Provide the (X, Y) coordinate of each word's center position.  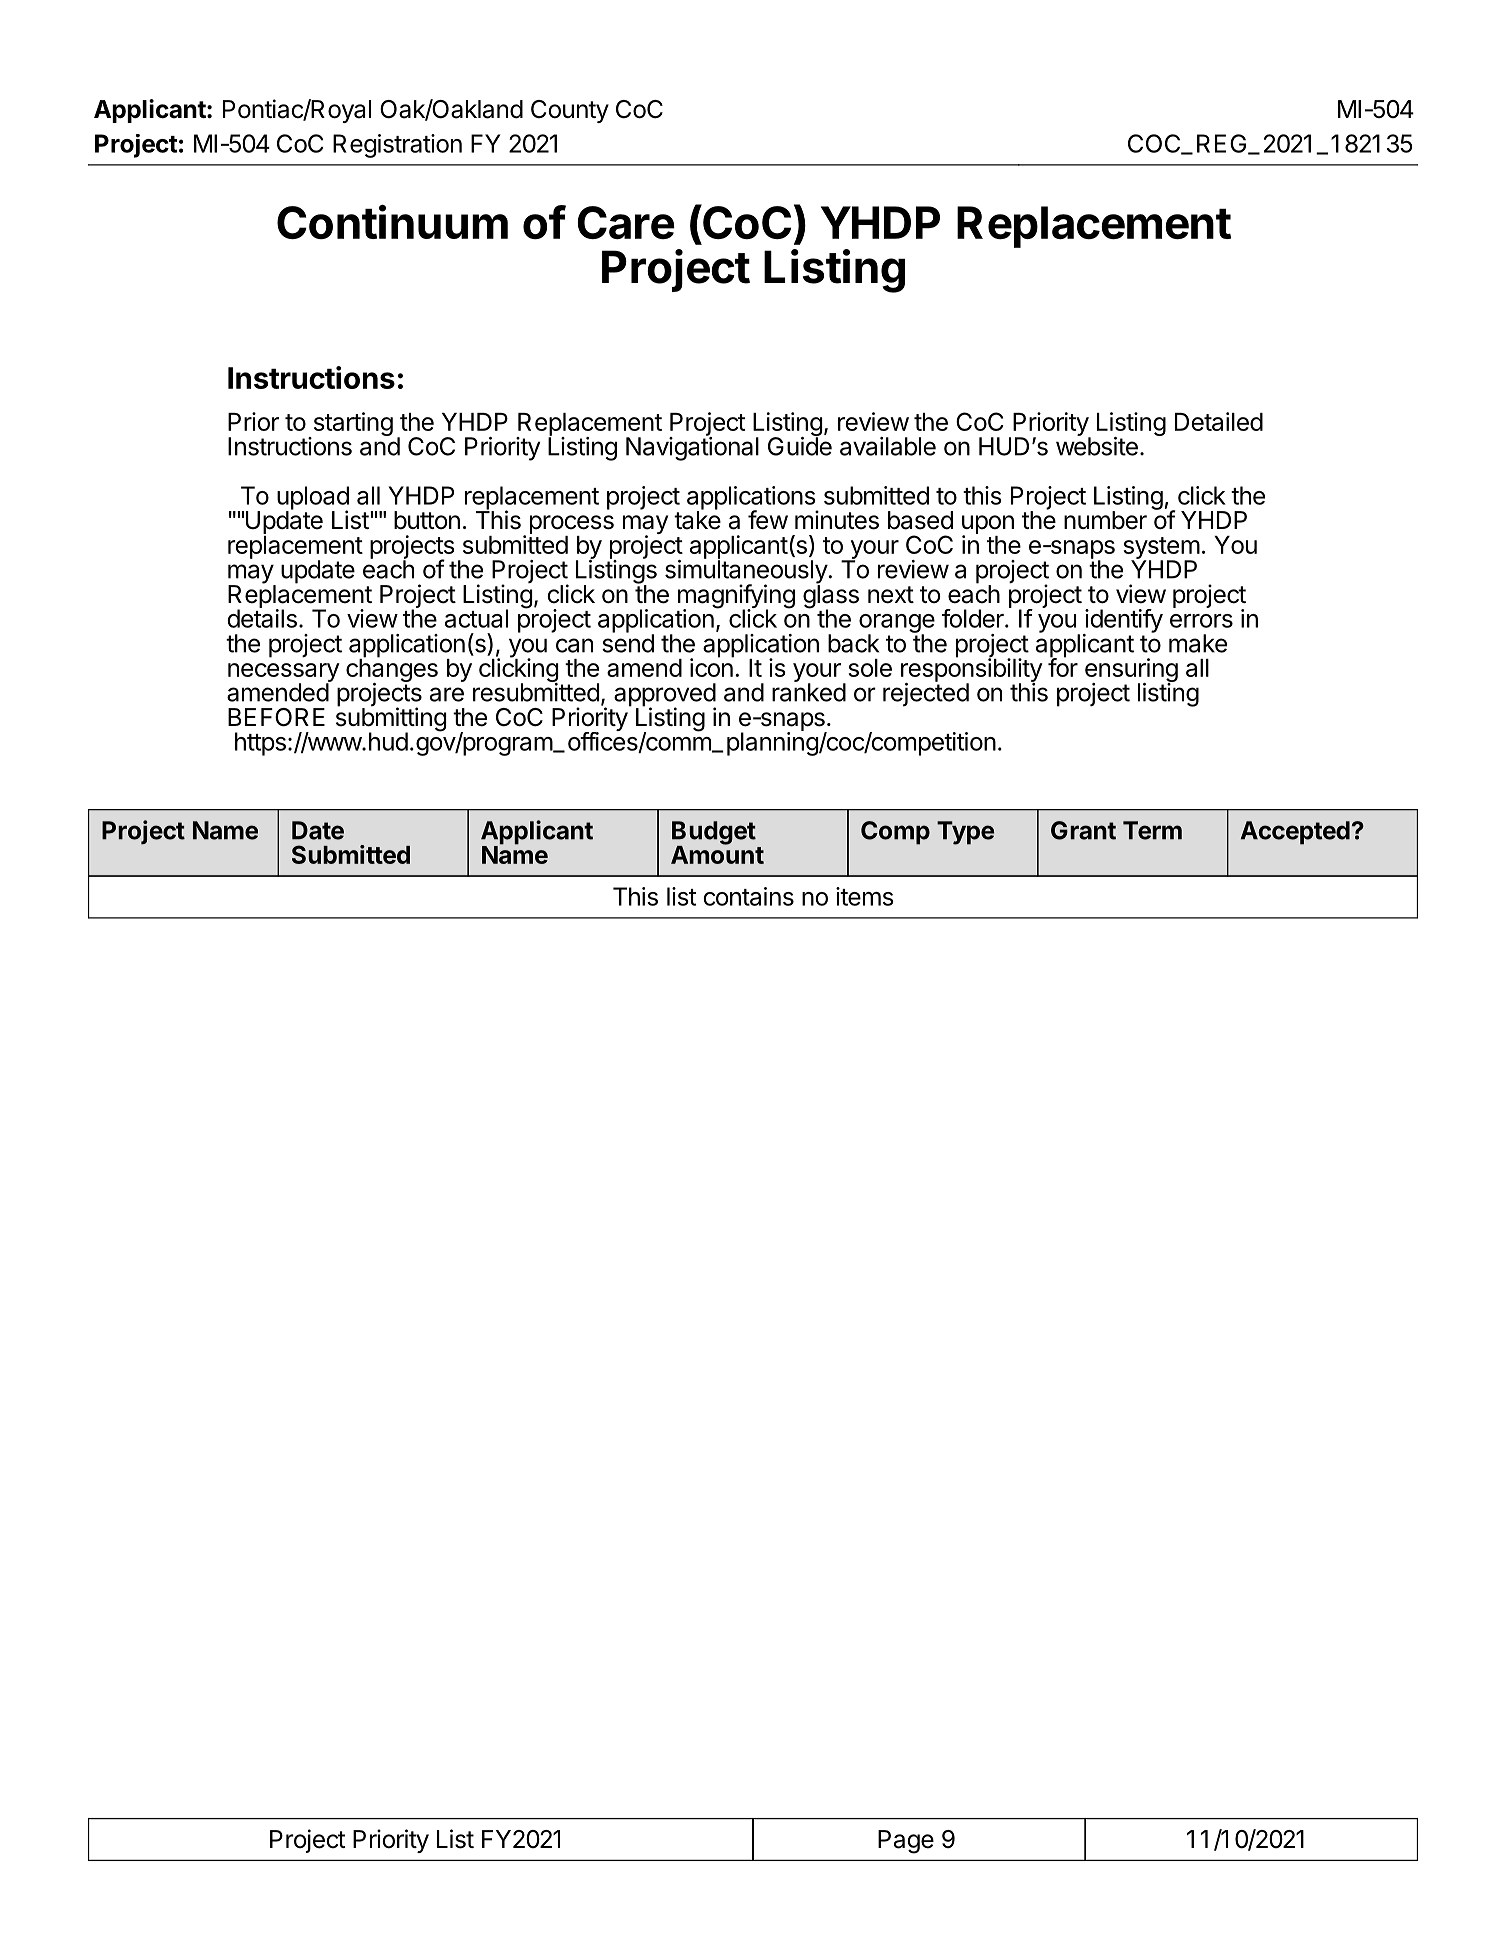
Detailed (1219, 421)
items (865, 896)
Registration (397, 146)
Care (626, 222)
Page (906, 1842)
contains (748, 896)
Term (1152, 830)
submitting (391, 720)
